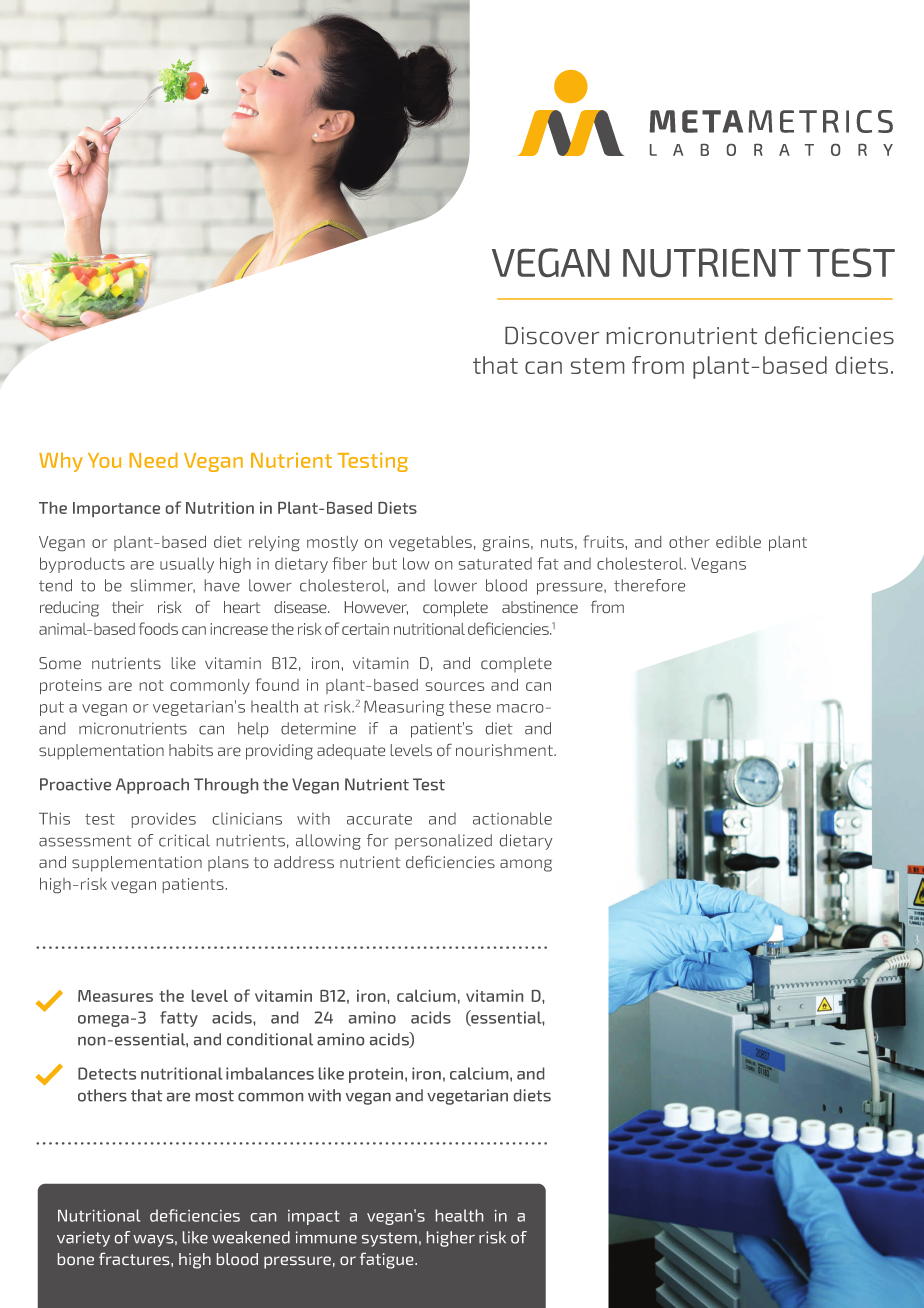  I want to click on Measures, so click(115, 996).
